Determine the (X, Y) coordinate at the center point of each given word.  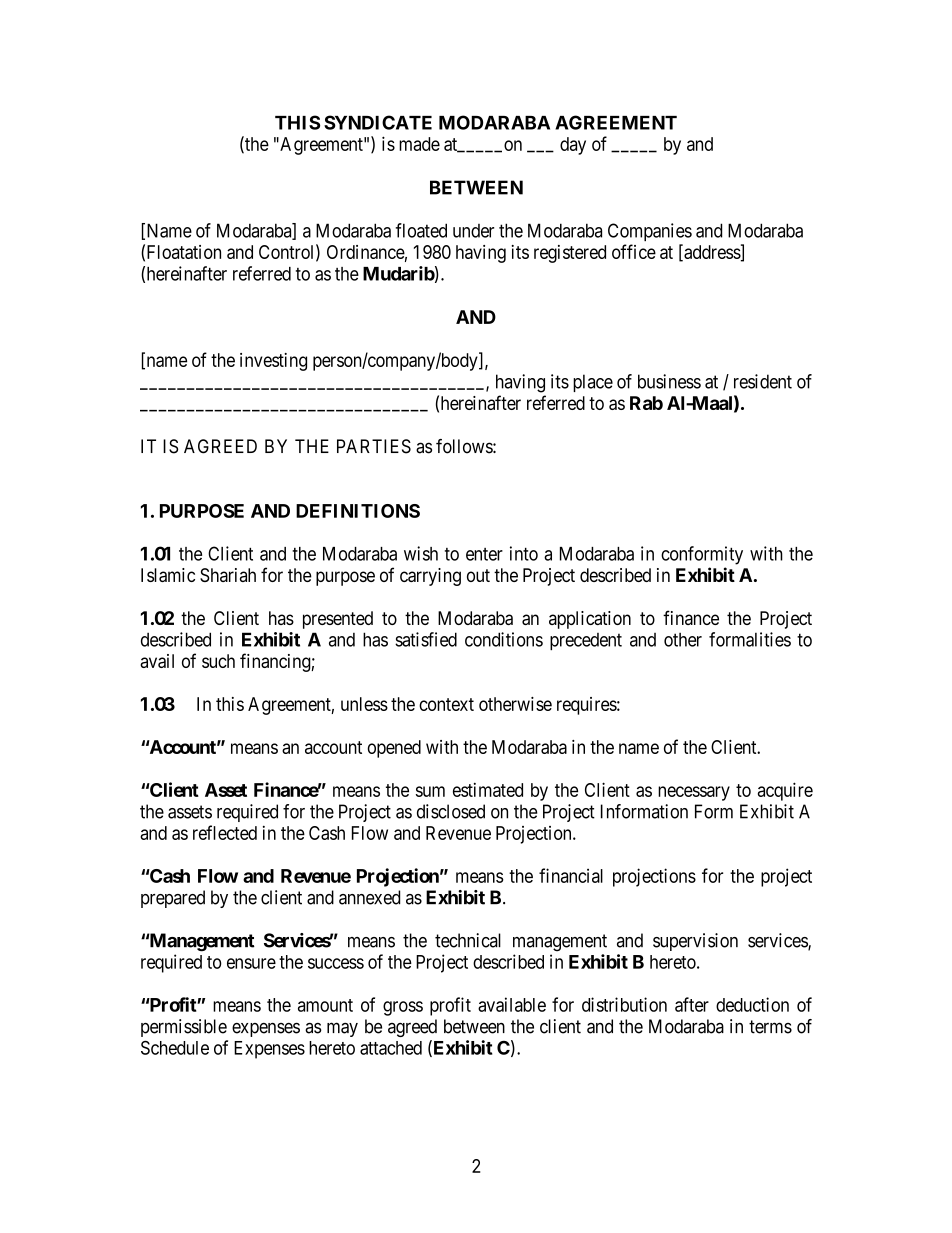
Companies (650, 232)
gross (403, 1008)
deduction (752, 1004)
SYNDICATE (378, 122)
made (419, 144)
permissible (184, 1028)
